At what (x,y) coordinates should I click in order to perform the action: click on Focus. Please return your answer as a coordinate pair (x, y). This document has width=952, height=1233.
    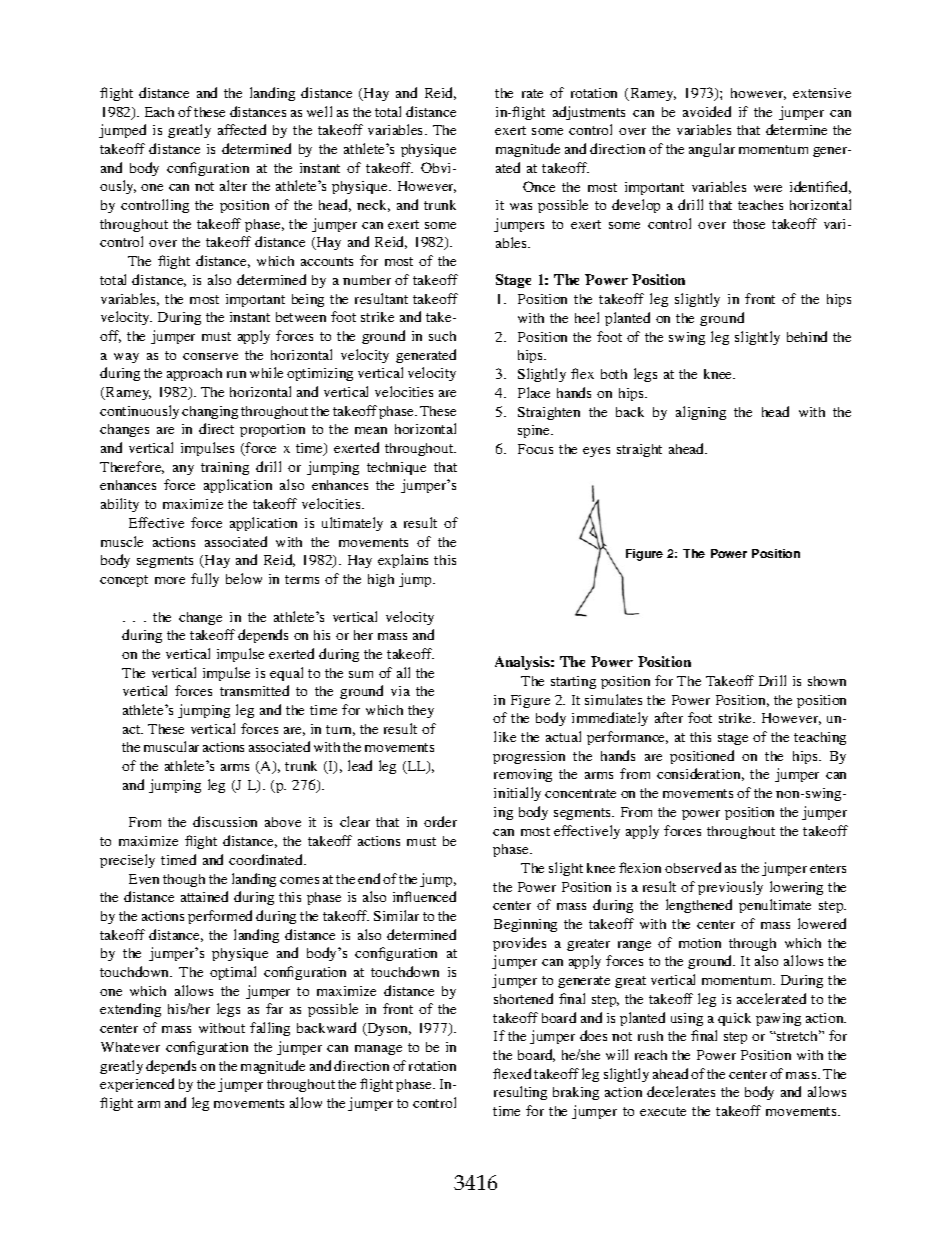
    Looking at the image, I should click on (535, 449).
